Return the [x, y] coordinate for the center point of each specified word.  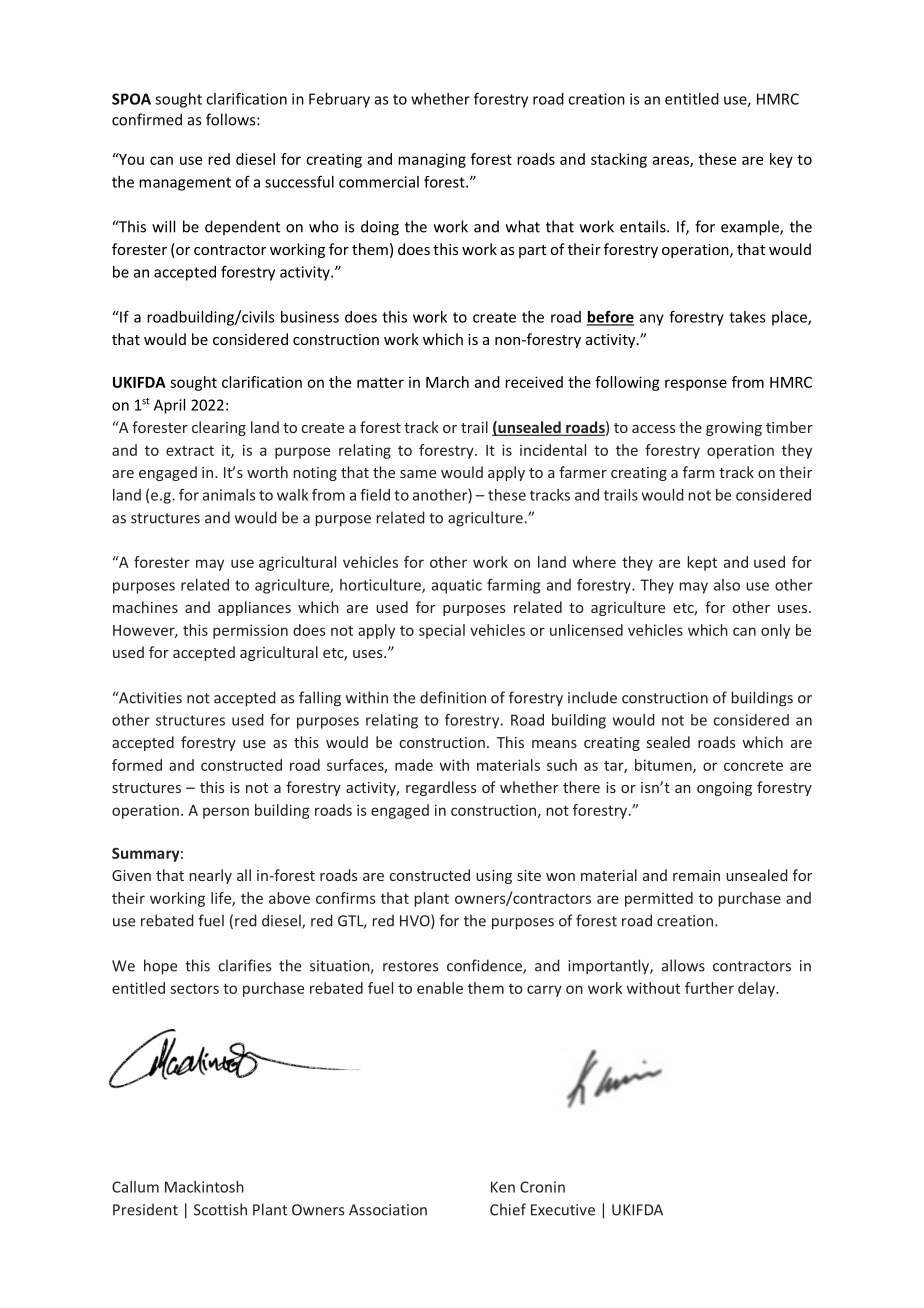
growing [734, 429]
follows [232, 119]
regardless [441, 788]
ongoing [724, 789]
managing [432, 160]
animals [229, 495]
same [418, 474]
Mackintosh [204, 1187]
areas [672, 161]
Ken [503, 1187]
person [226, 813]
